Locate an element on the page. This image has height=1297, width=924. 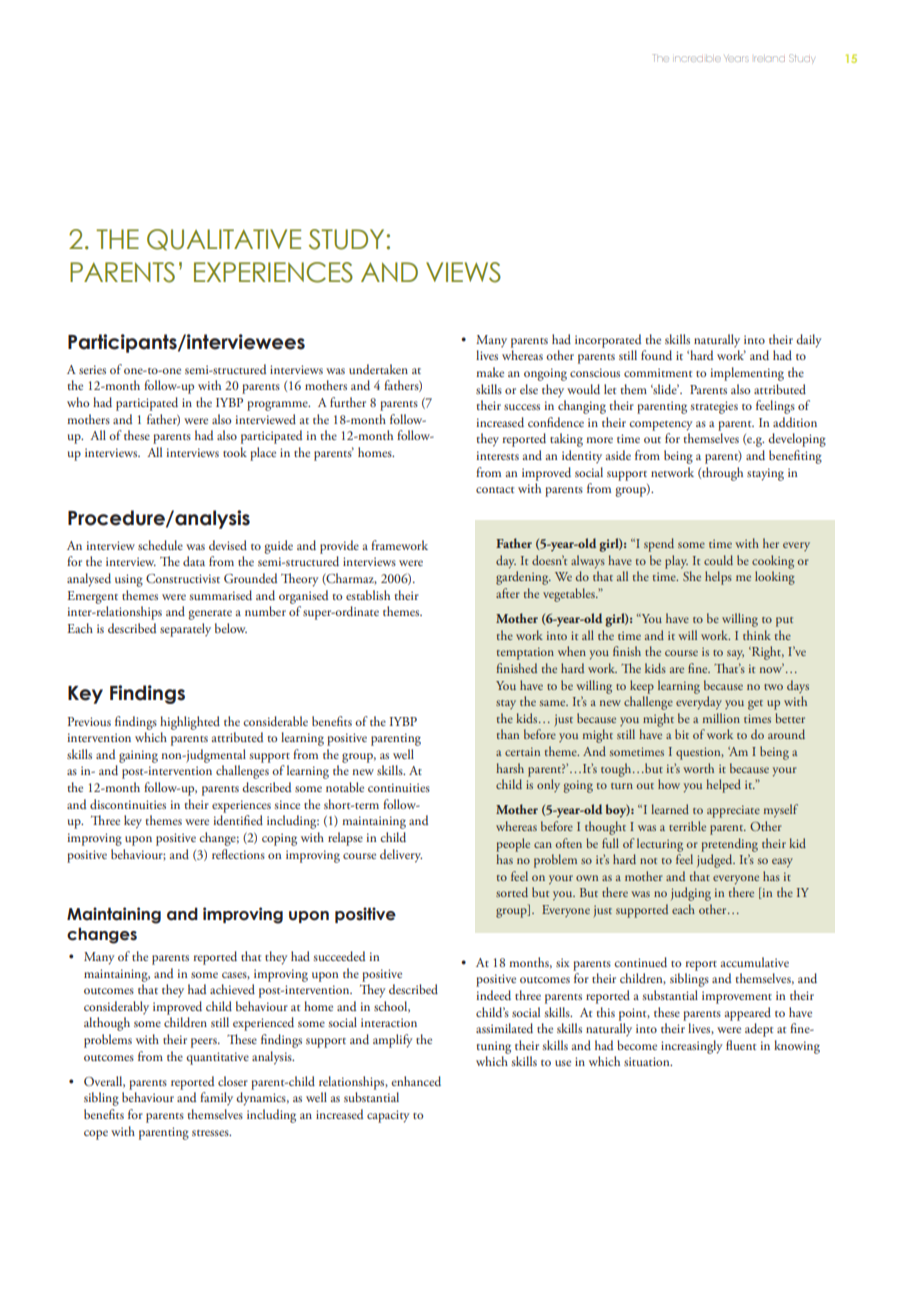
QUALITATIVE is located at coordinates (224, 240).
